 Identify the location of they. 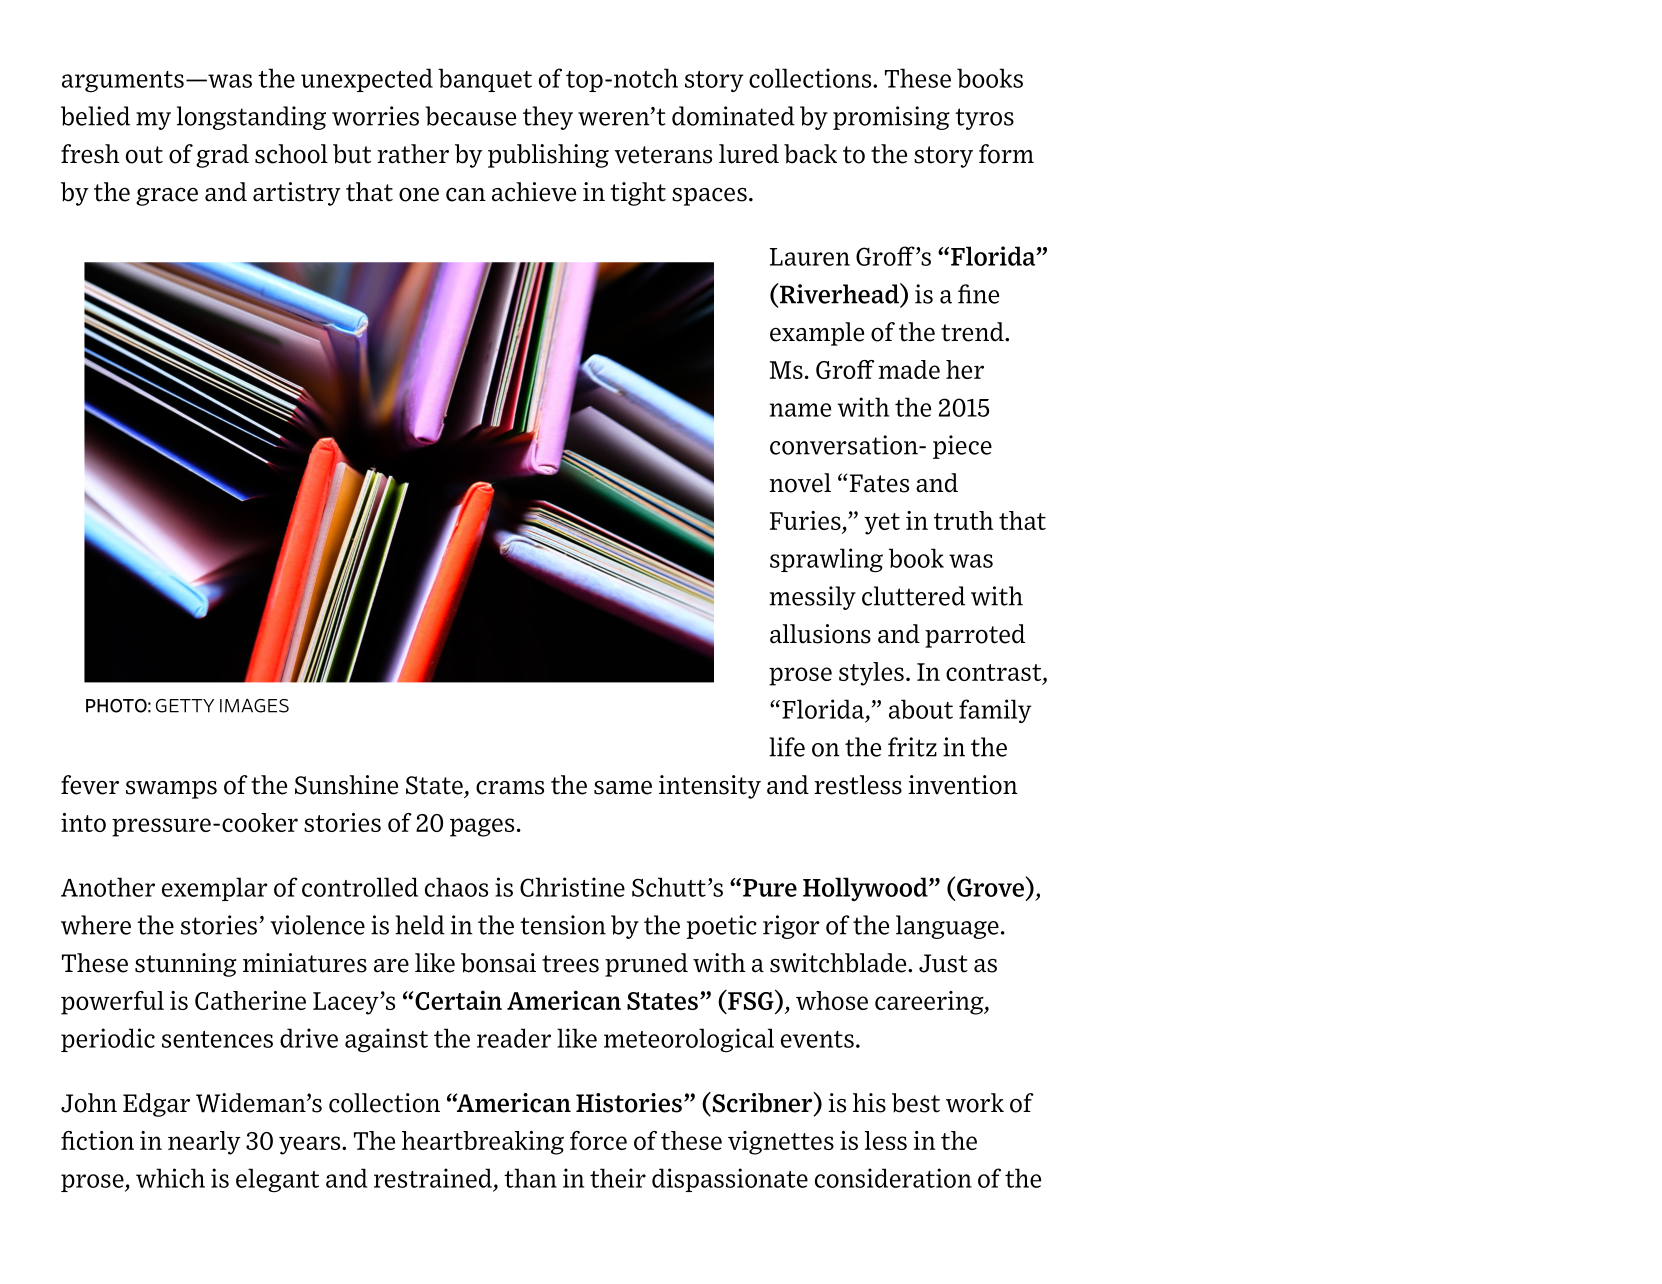
(548, 118).
